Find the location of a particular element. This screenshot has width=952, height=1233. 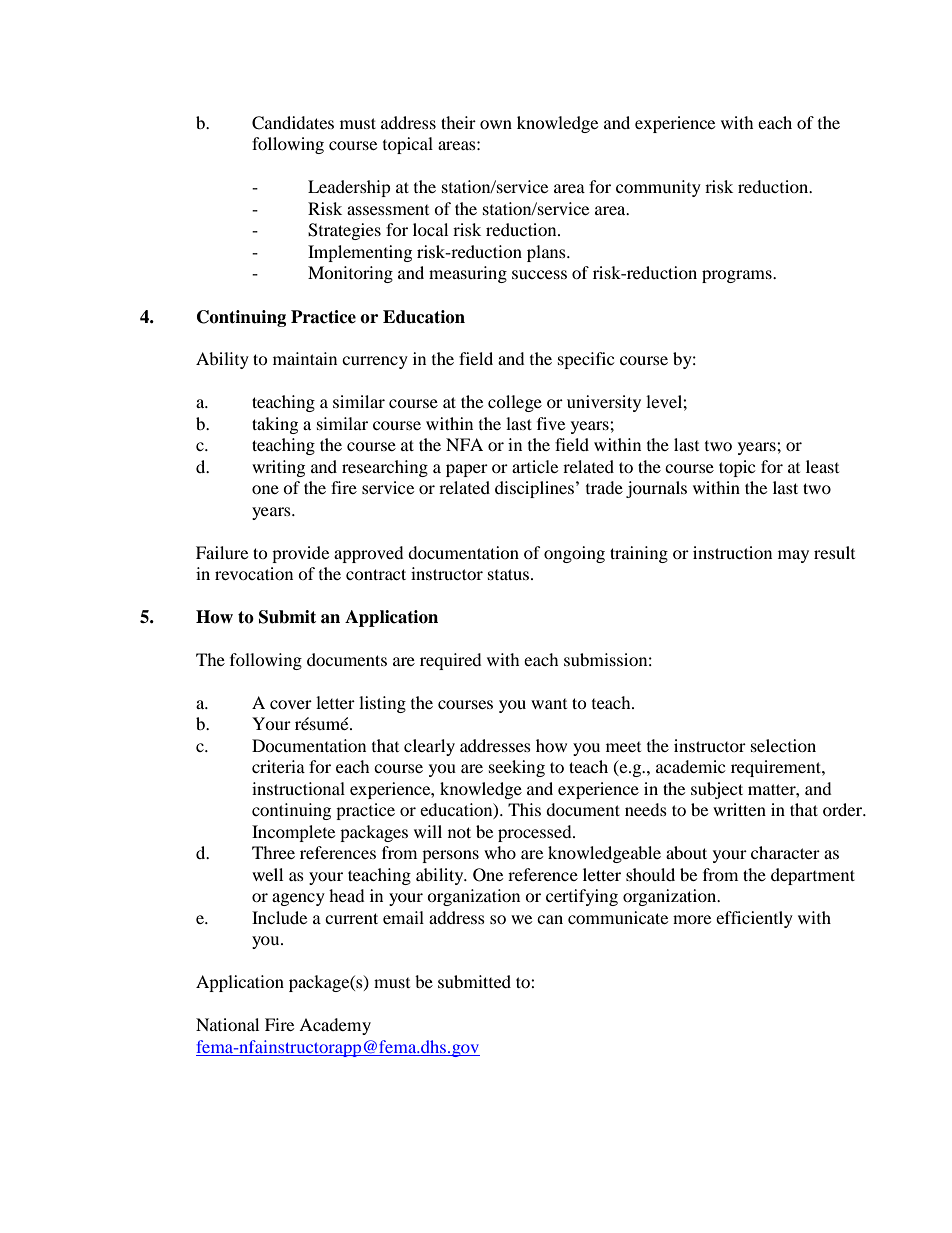

written is located at coordinates (739, 809).
